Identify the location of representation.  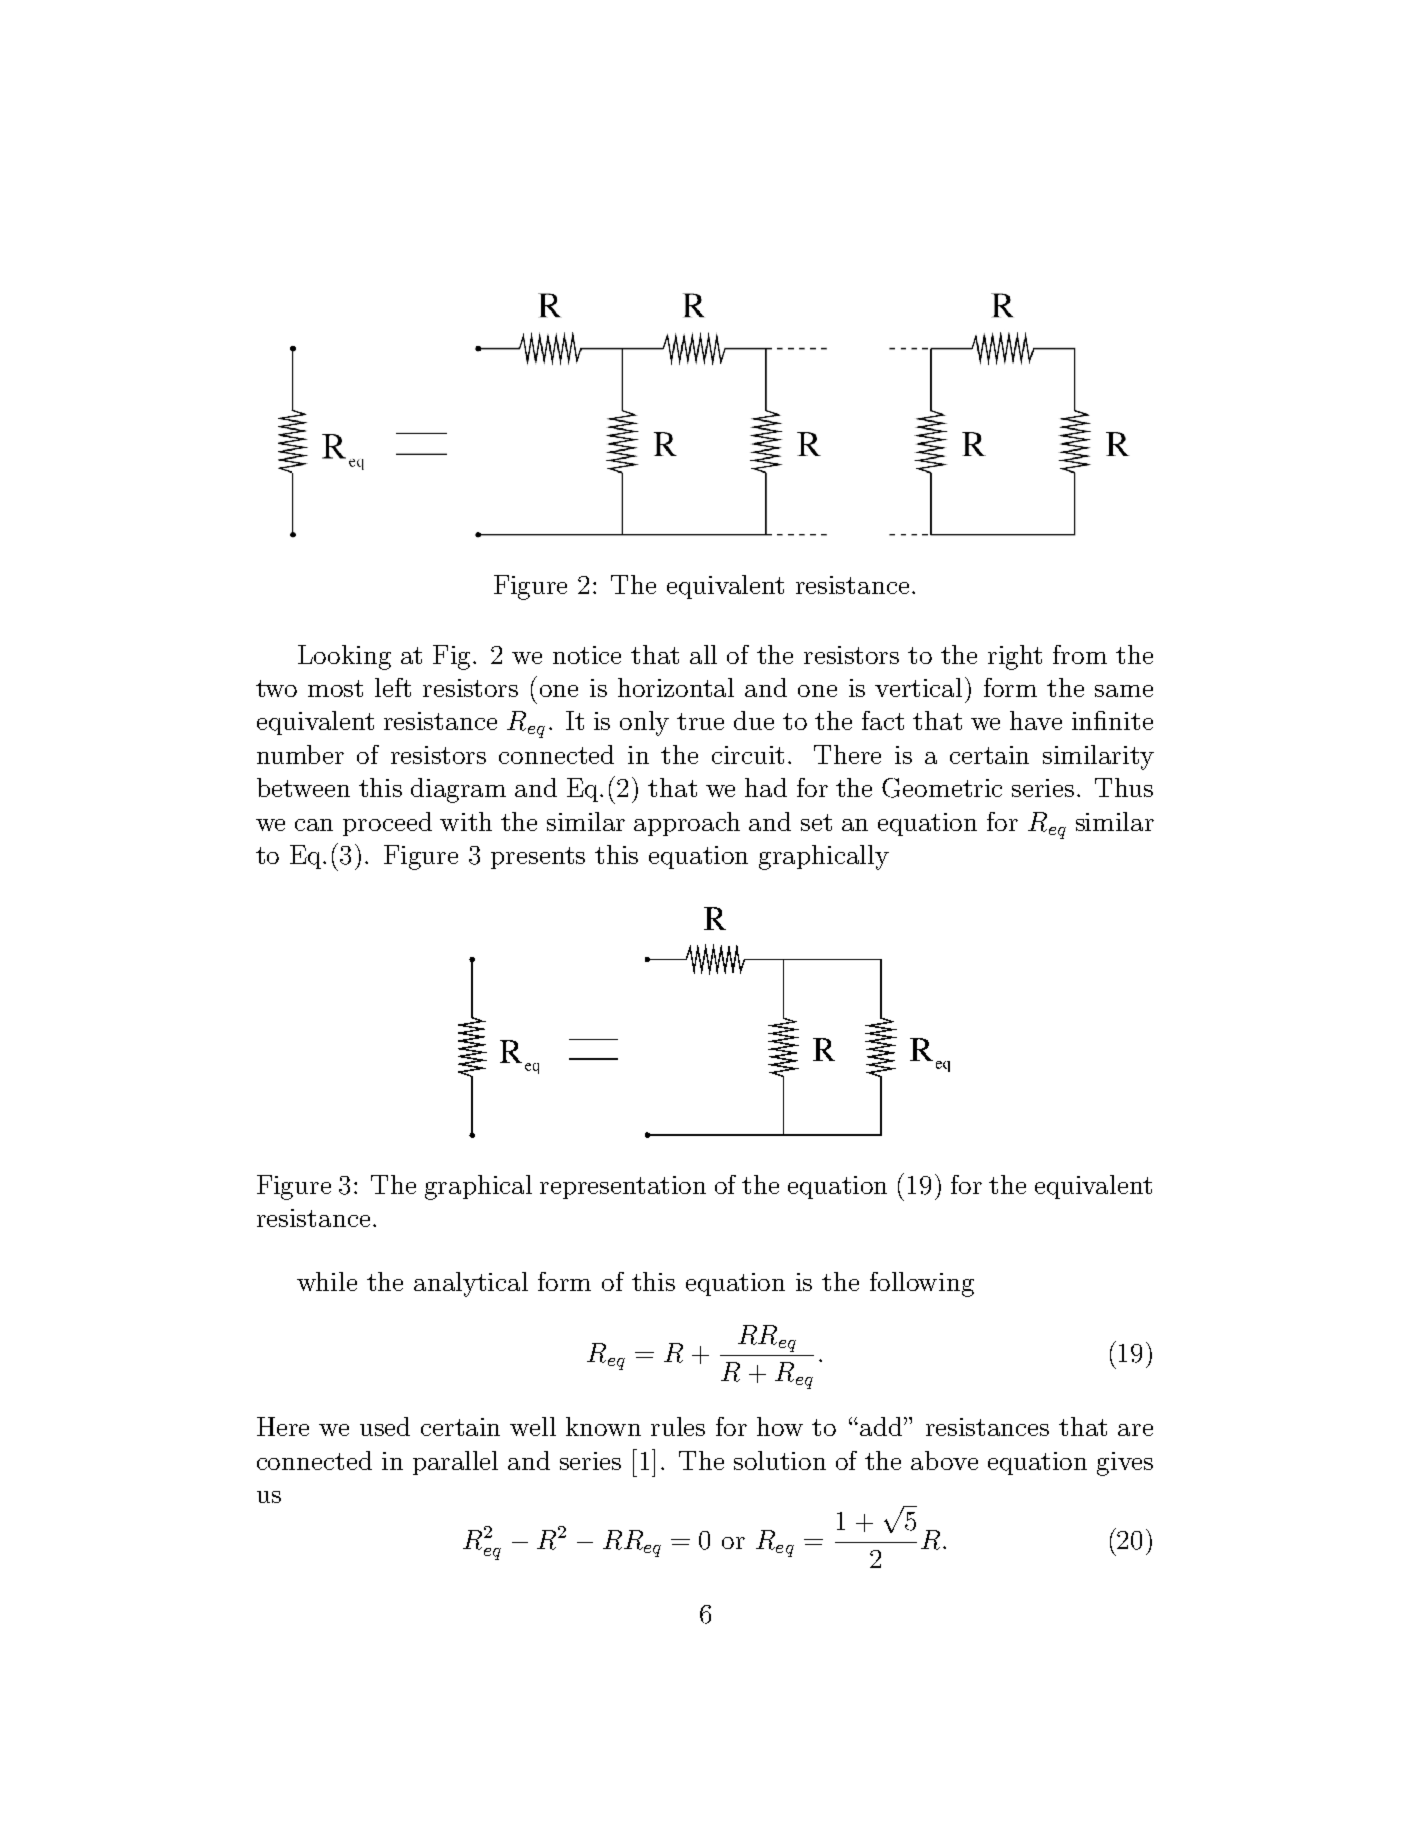
(623, 1187).
